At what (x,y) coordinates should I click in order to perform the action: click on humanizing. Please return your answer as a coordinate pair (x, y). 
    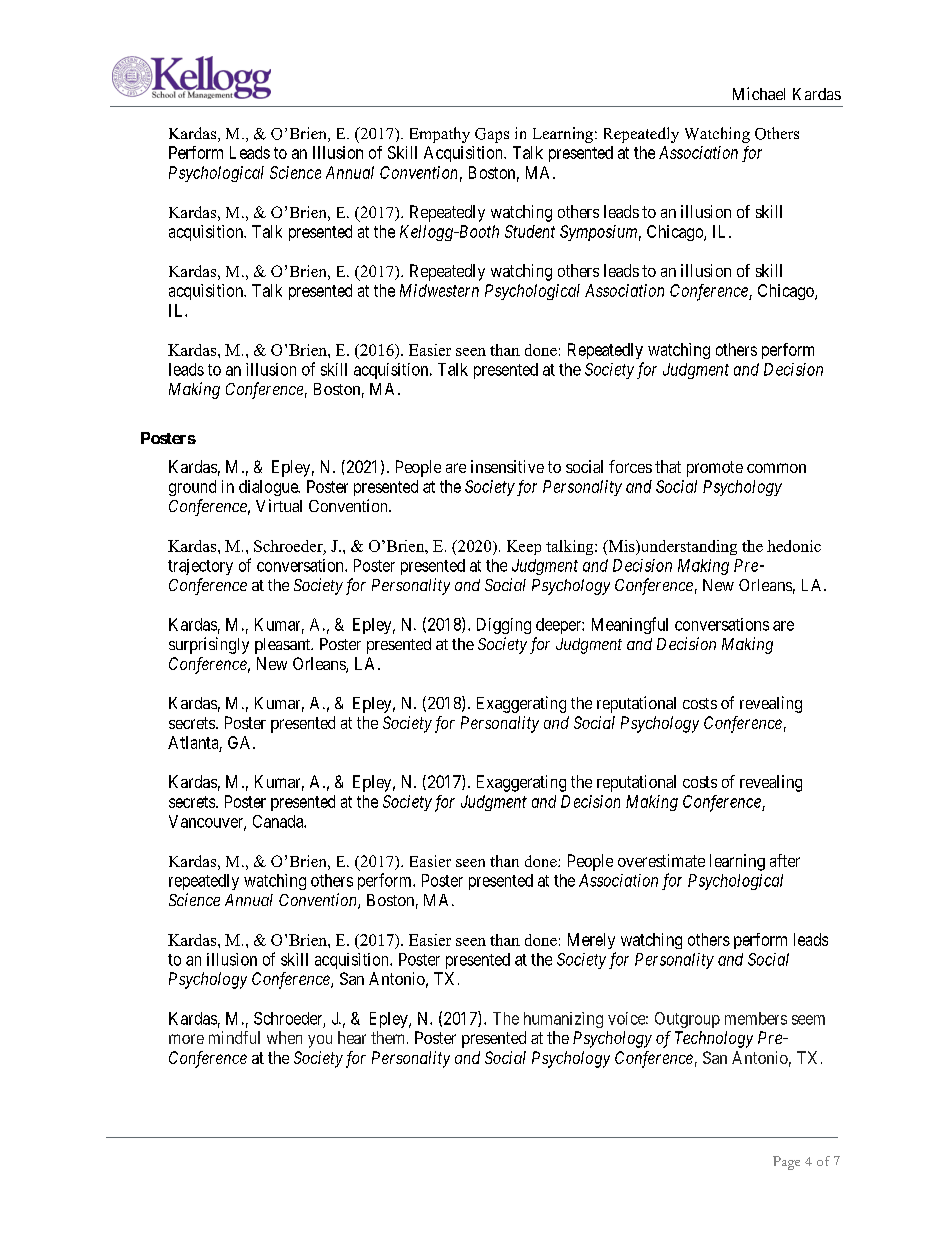
    Looking at the image, I should click on (563, 1020).
